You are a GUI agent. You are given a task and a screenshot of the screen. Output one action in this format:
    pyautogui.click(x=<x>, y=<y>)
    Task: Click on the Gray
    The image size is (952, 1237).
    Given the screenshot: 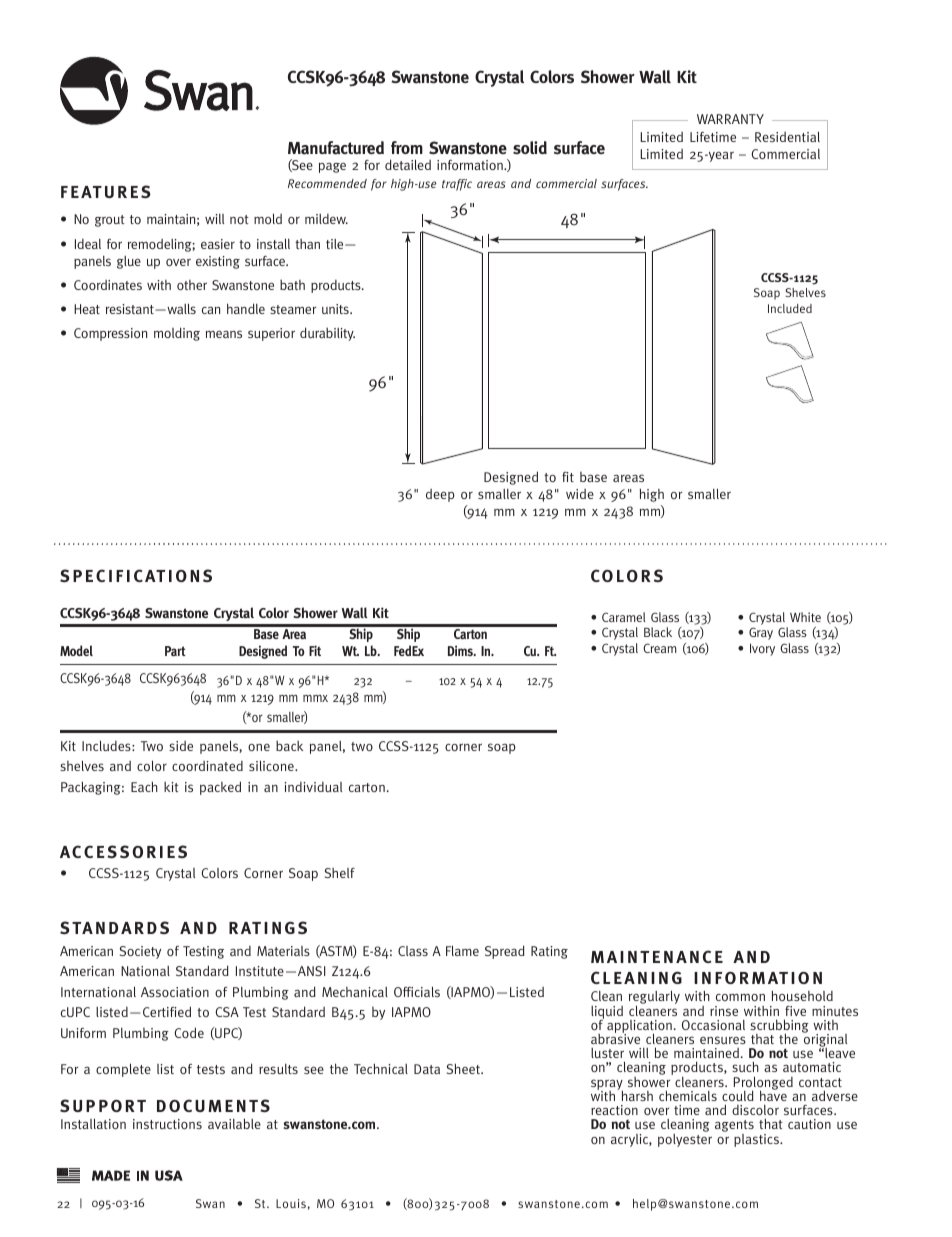 What is the action you would take?
    pyautogui.click(x=761, y=633)
